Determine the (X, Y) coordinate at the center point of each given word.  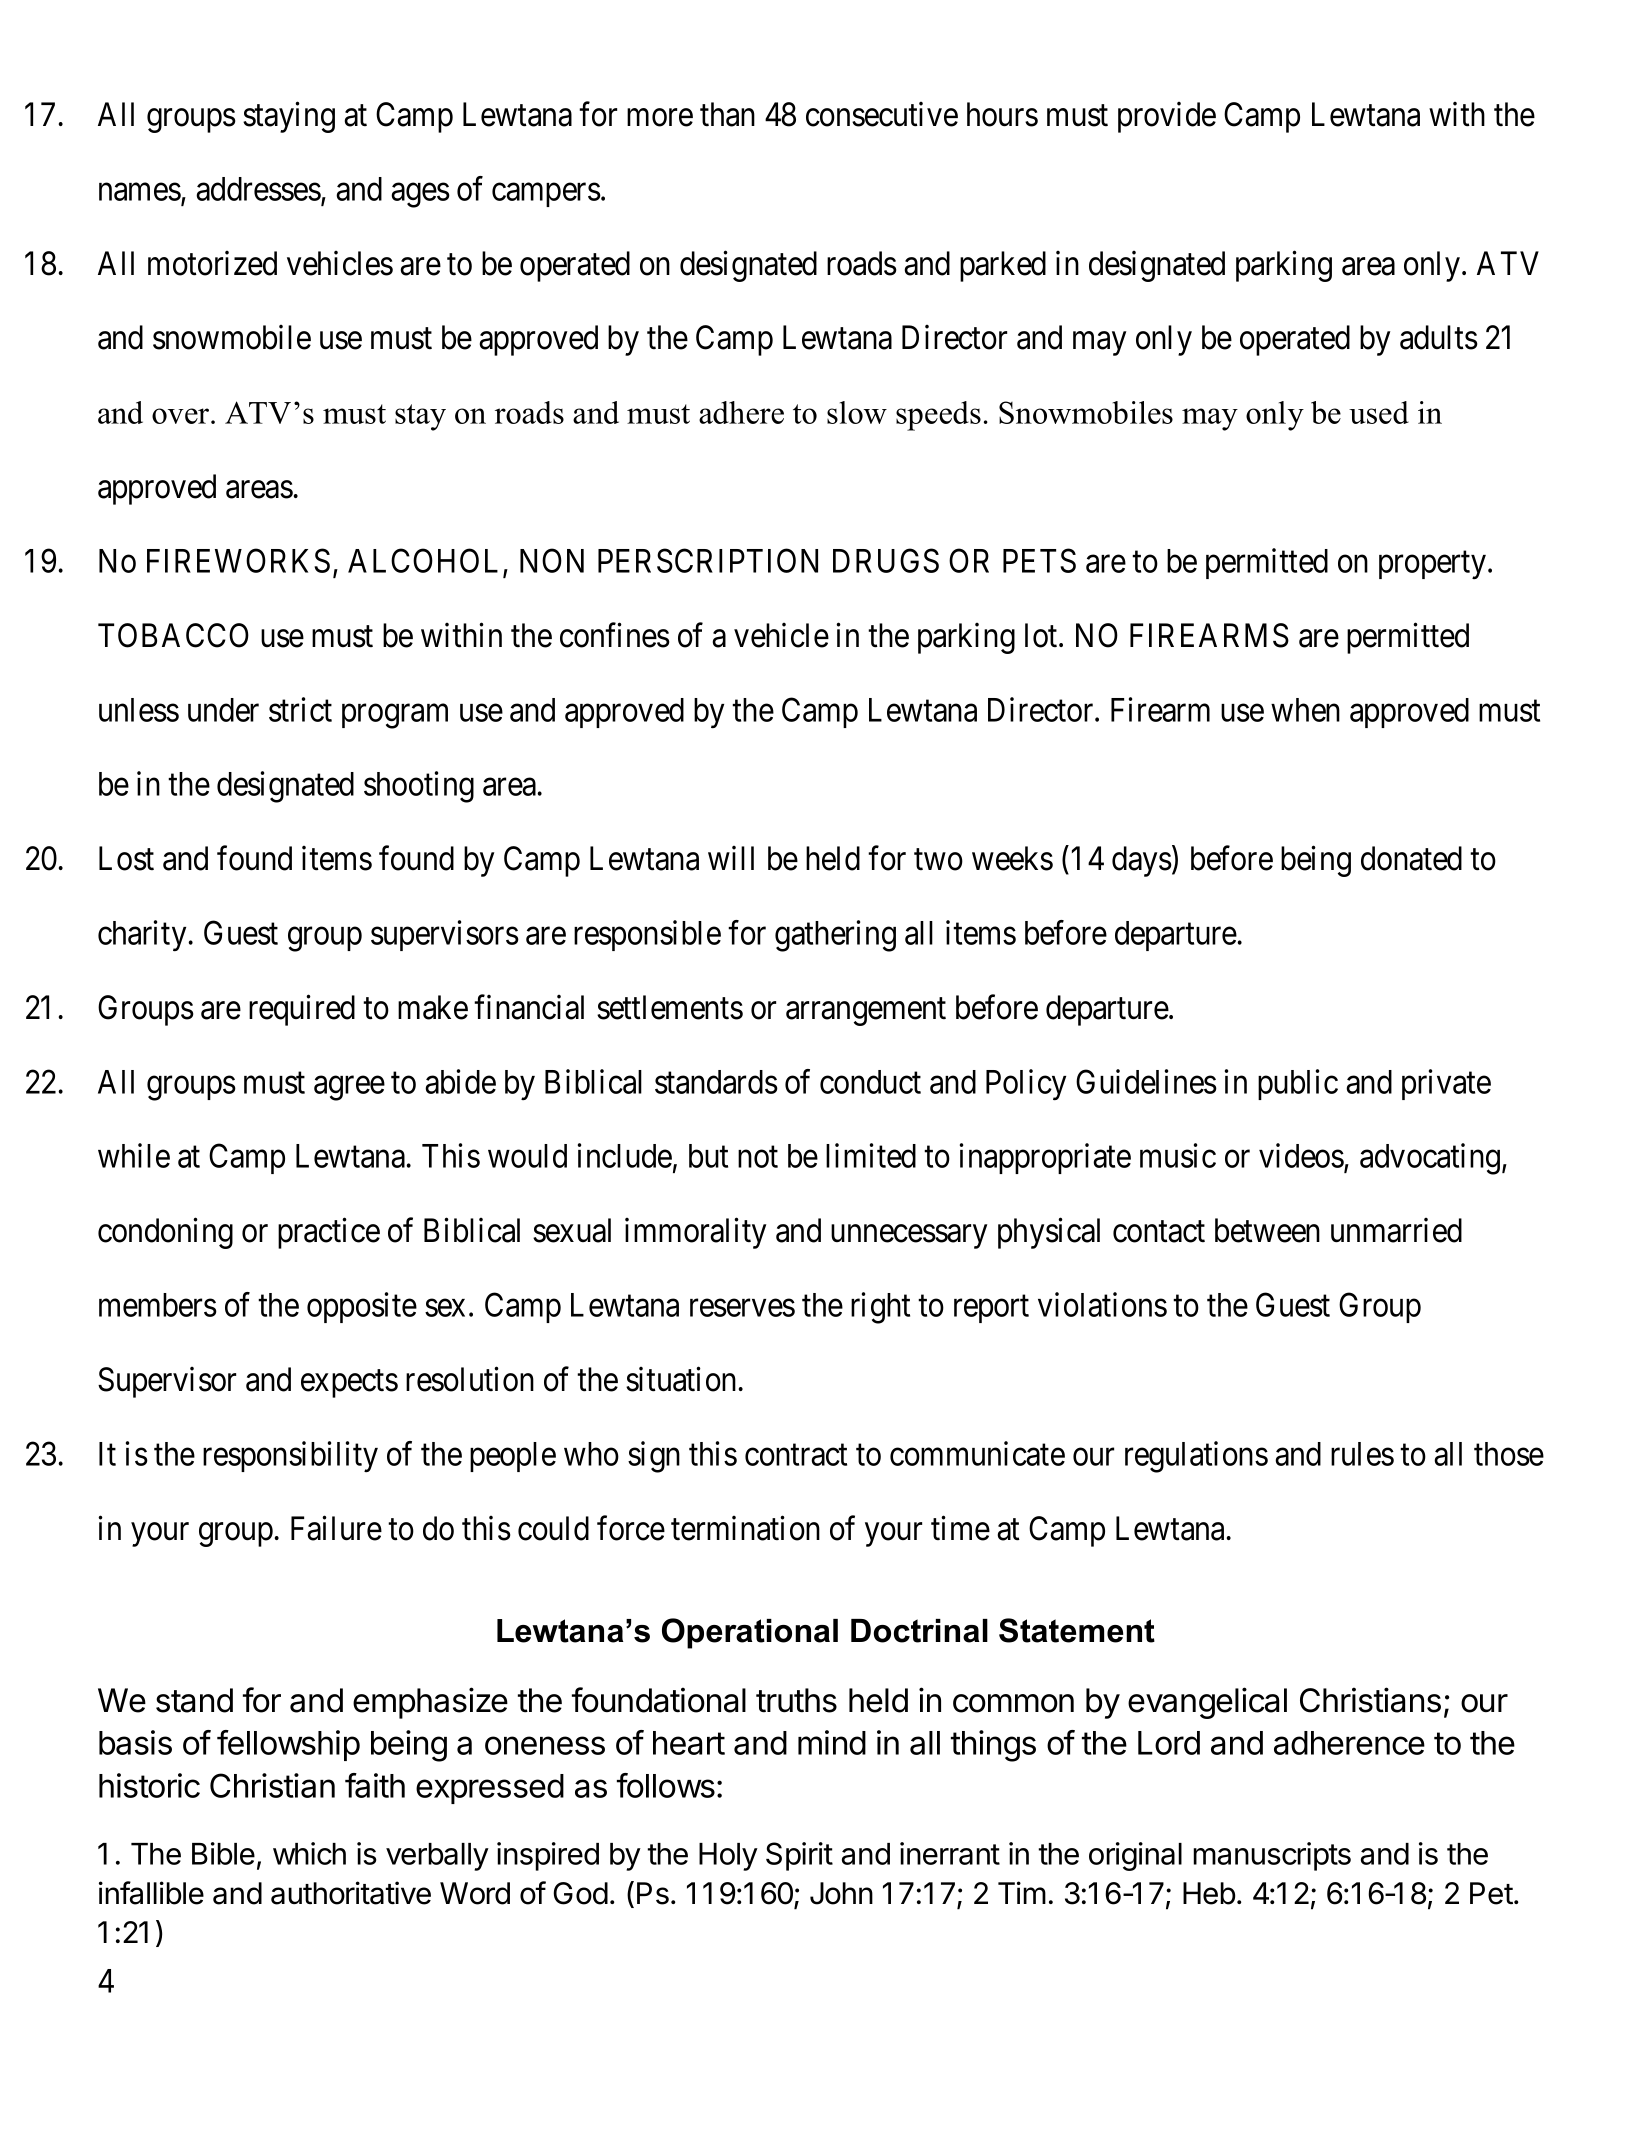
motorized (212, 263)
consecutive (882, 114)
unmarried (1396, 1230)
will (731, 858)
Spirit (799, 1856)
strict (300, 709)
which (309, 1853)
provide (1167, 117)
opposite (362, 1307)
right (880, 1308)
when (1305, 710)
